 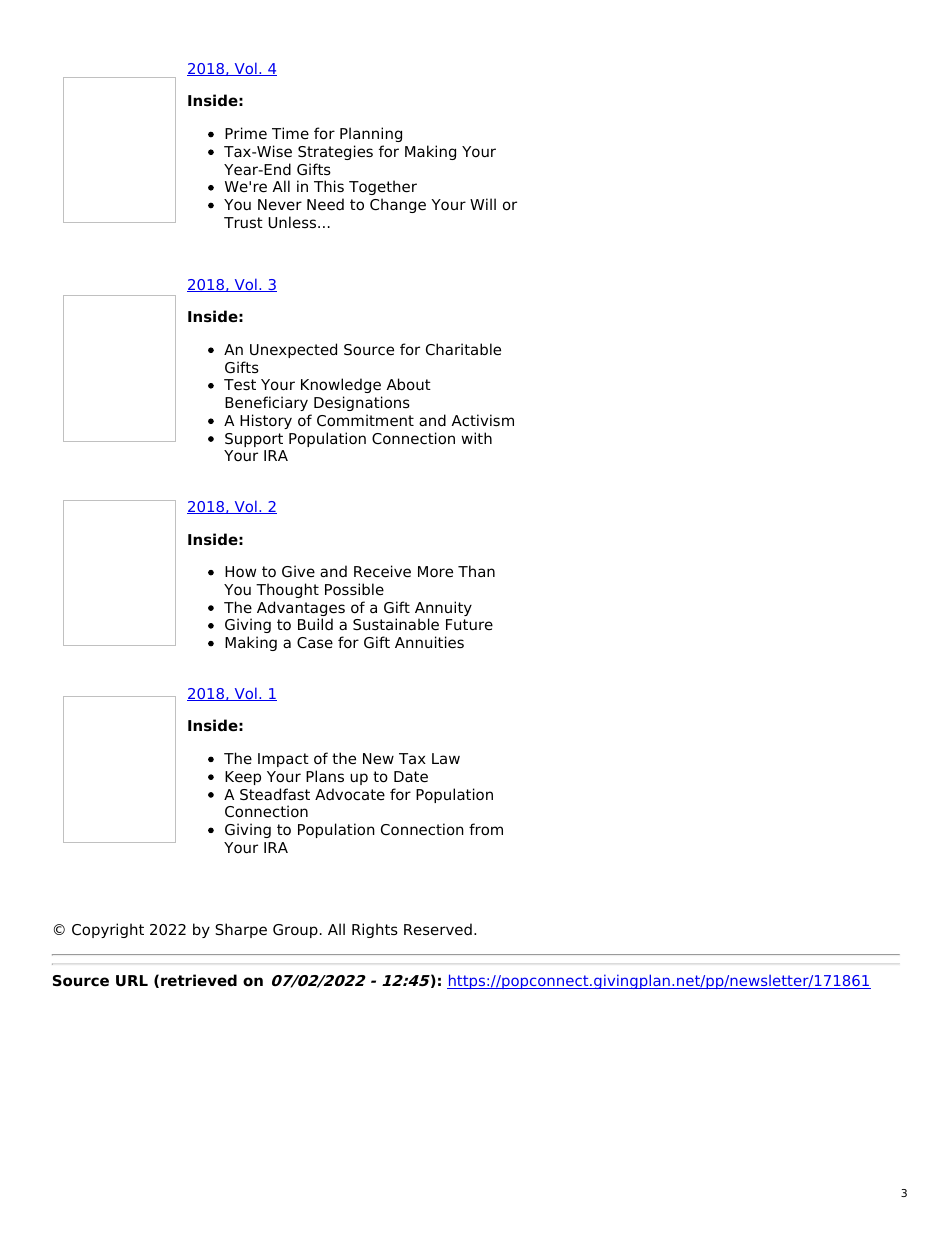 I want to click on Prime, so click(x=246, y=133).
